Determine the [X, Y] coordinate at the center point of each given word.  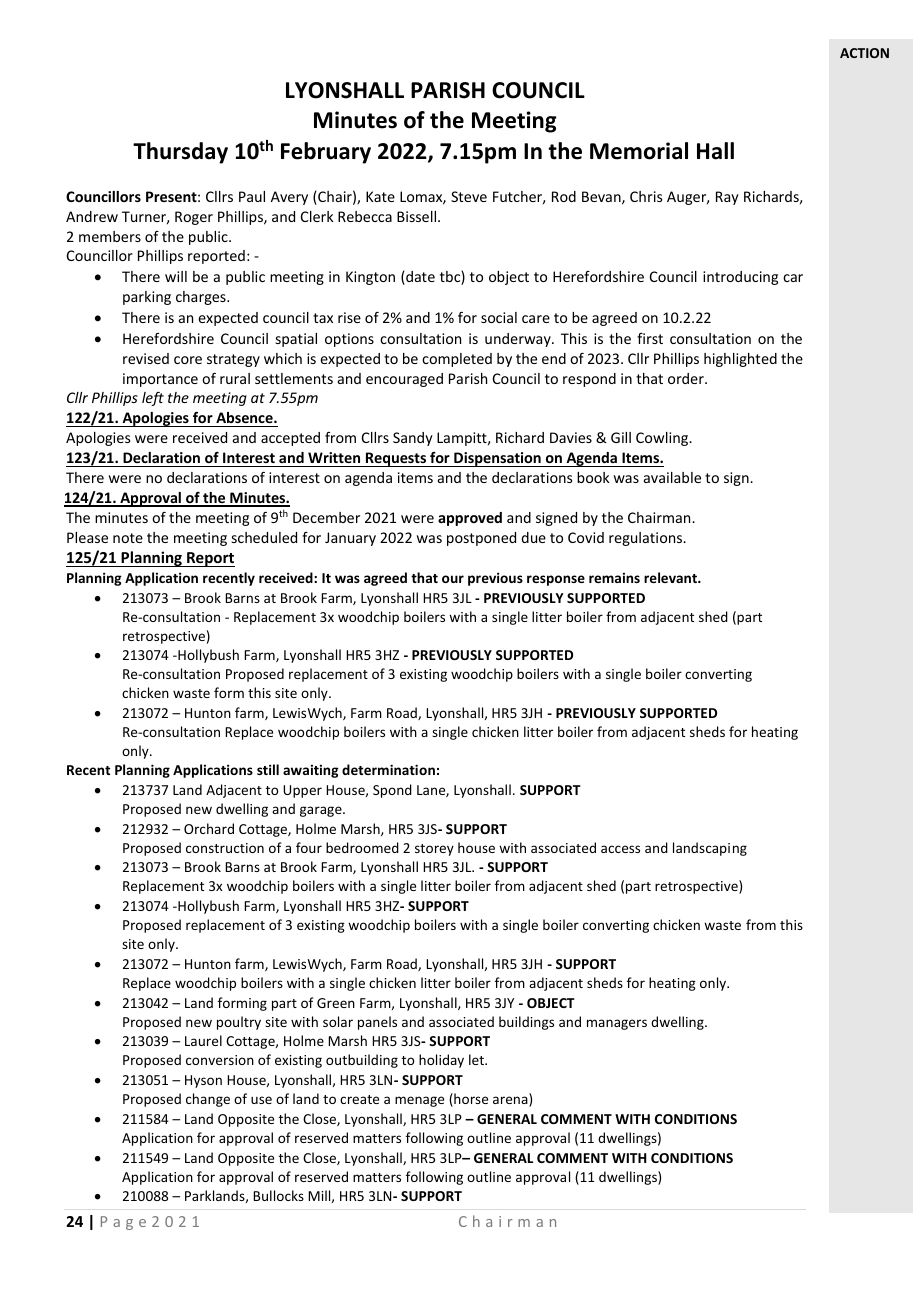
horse [470, 1100]
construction [225, 848]
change [208, 1100]
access [620, 849]
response [556, 580]
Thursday [180, 153]
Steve [469, 196]
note [128, 538]
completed [457, 360]
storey [434, 850]
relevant [671, 577]
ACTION [864, 53]
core [188, 360]
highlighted [740, 360]
